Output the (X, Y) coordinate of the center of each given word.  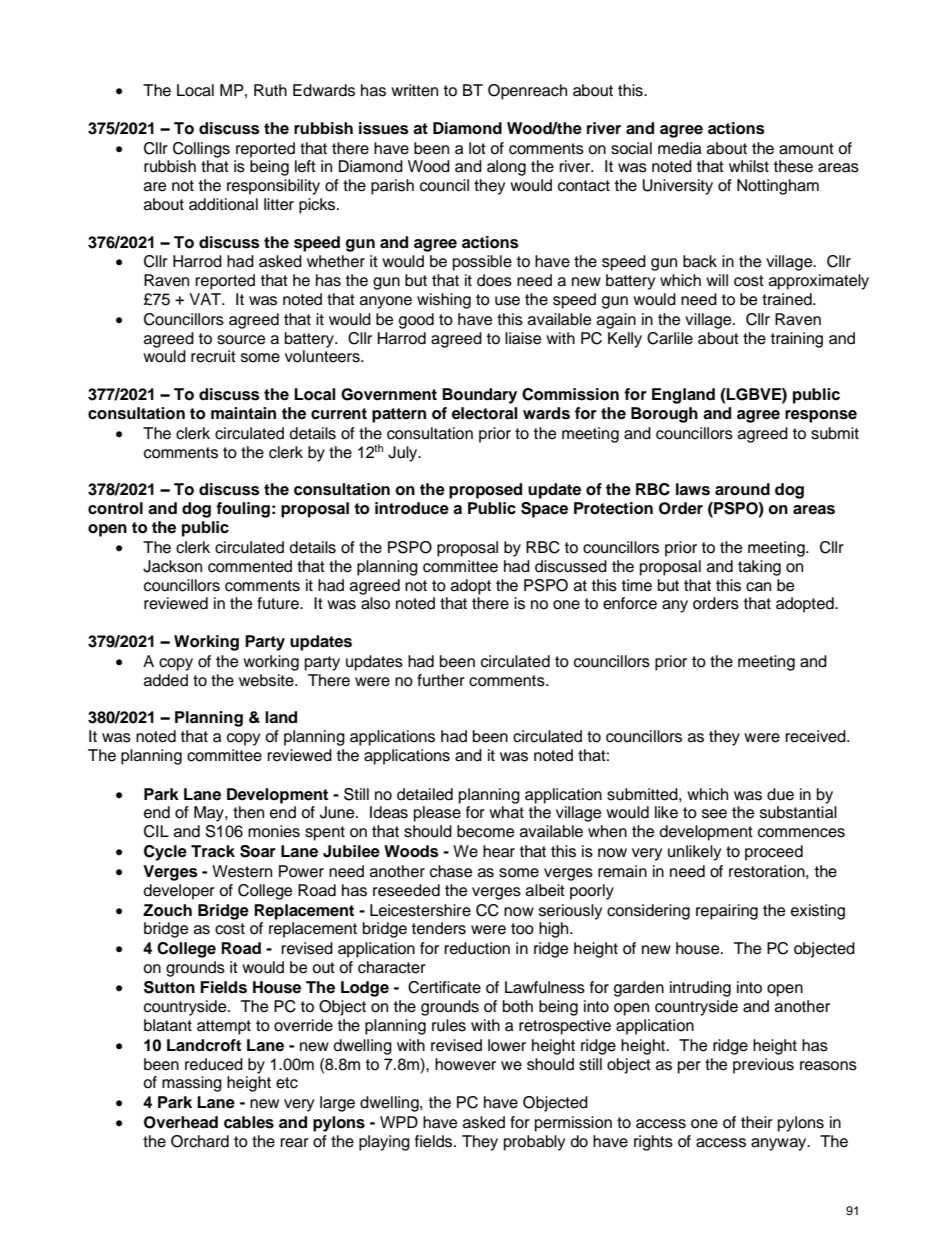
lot (477, 148)
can (758, 587)
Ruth (270, 90)
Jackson (172, 566)
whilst (749, 166)
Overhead (181, 1122)
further (441, 680)
